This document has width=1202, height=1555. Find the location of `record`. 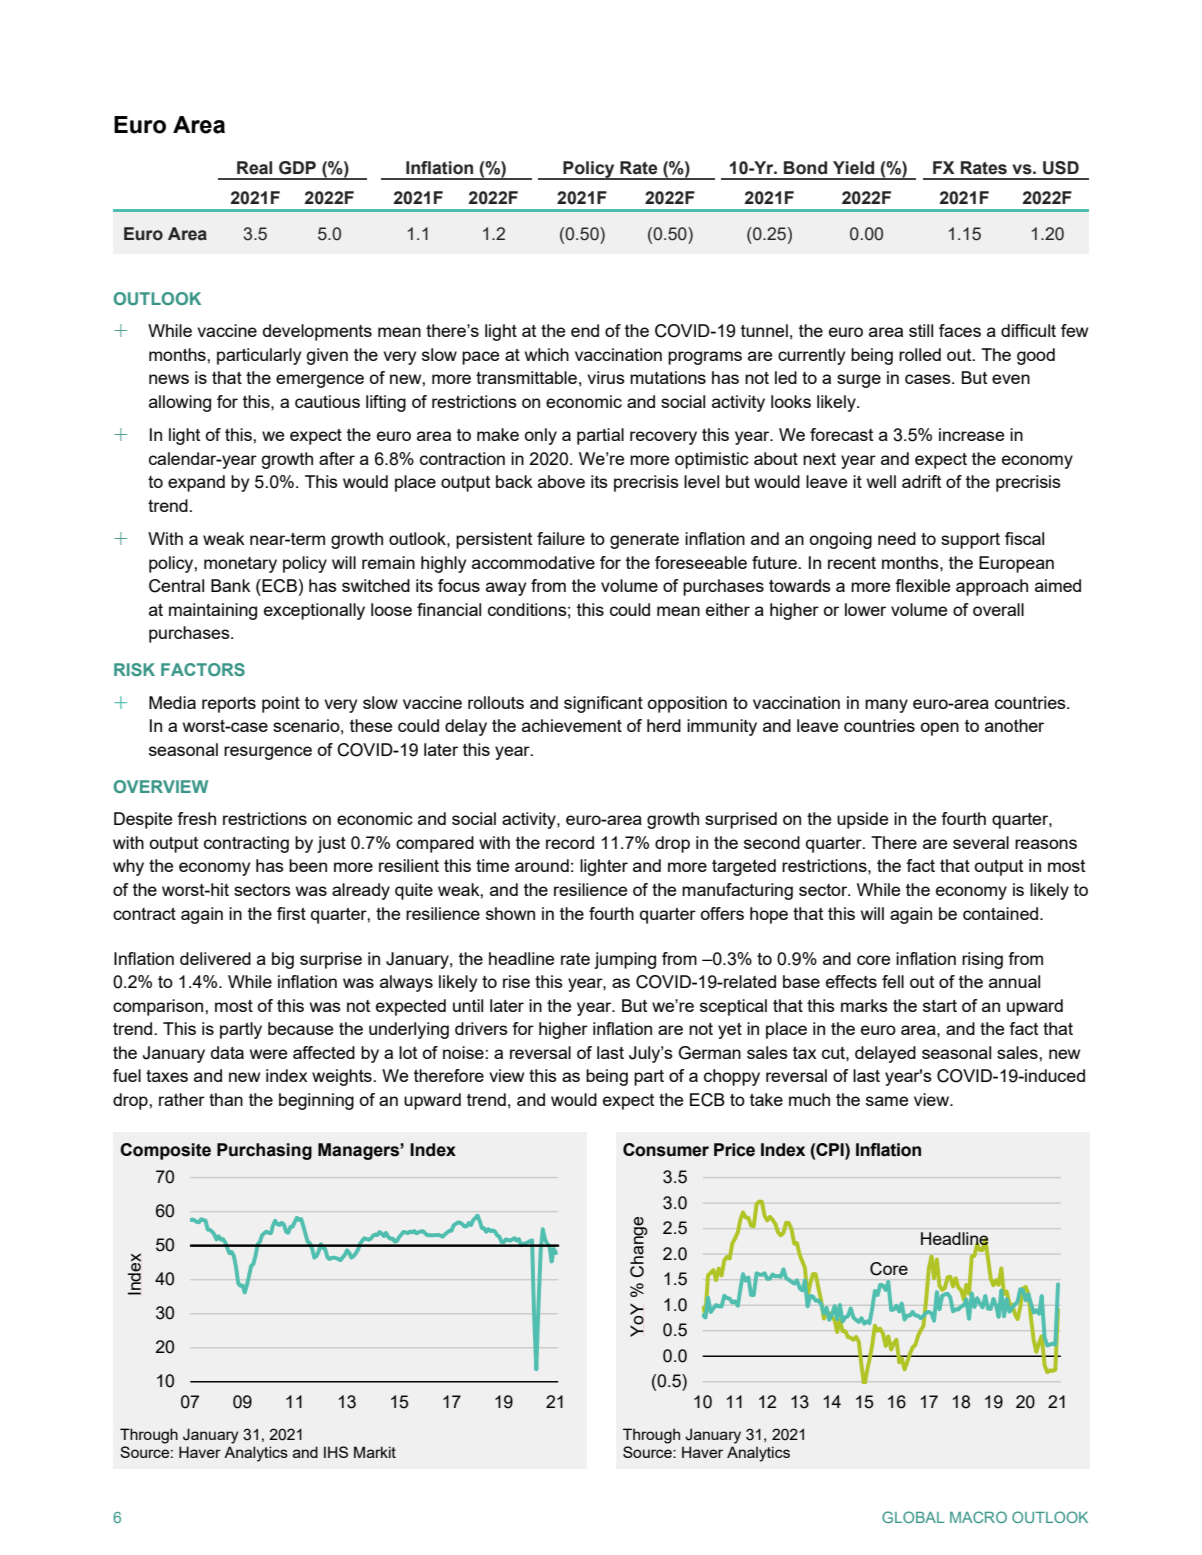

record is located at coordinates (570, 842).
